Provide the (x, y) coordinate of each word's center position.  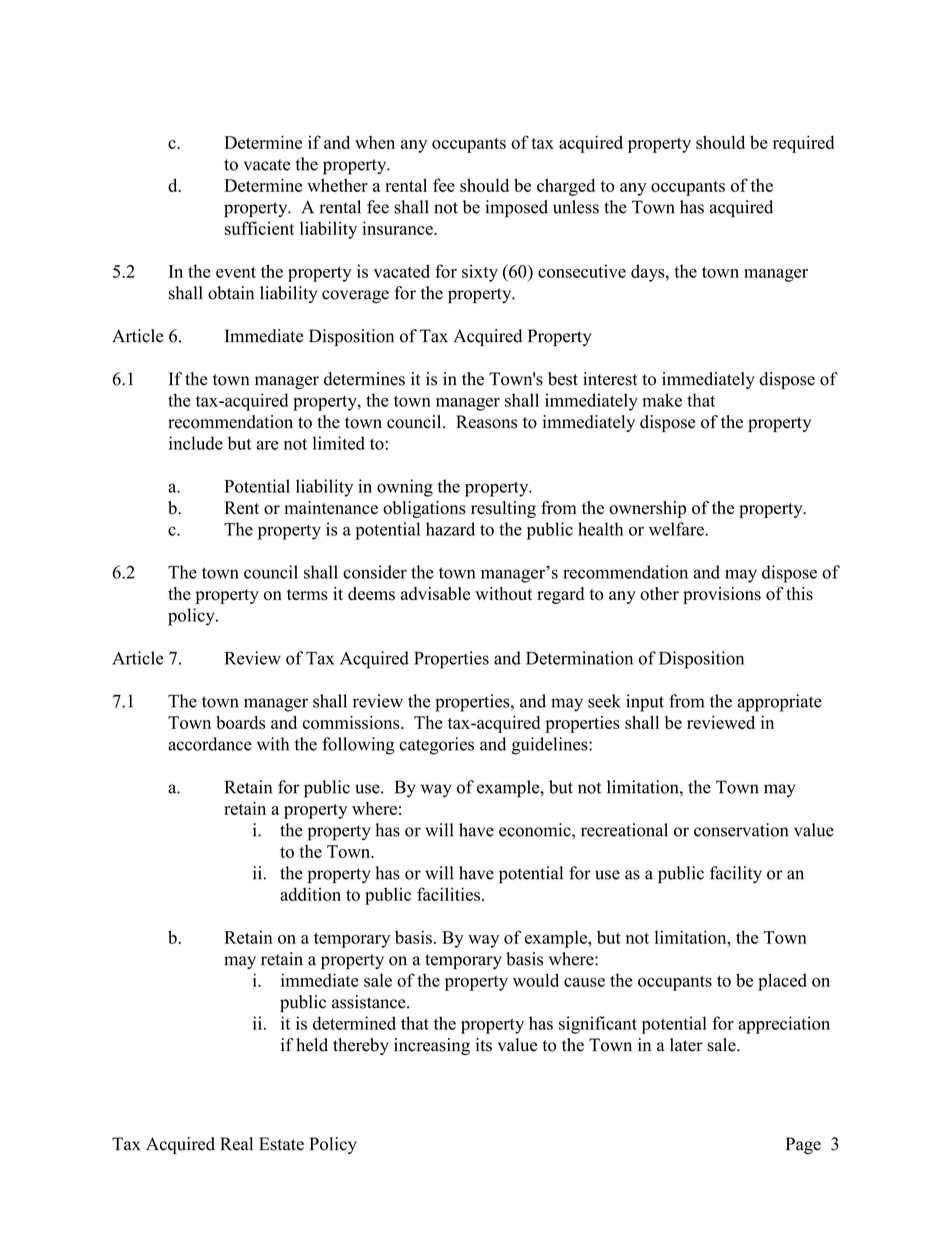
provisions (722, 595)
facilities (448, 894)
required (803, 144)
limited (339, 443)
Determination (579, 658)
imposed (516, 209)
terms (307, 595)
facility (736, 874)
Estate (281, 1144)
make (662, 400)
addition (310, 894)
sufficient (259, 228)
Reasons (486, 422)
